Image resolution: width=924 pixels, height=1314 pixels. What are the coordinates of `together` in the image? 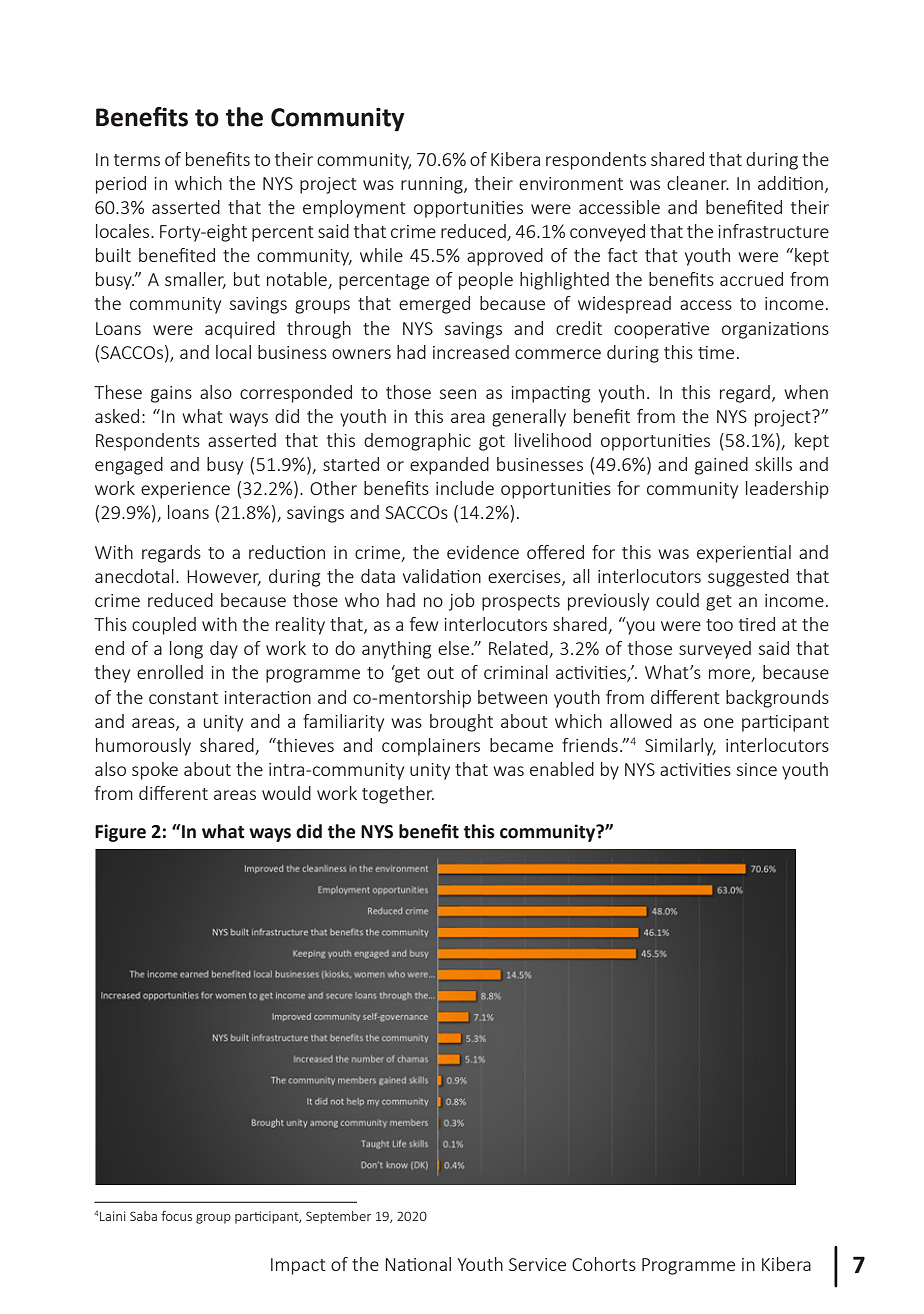 It's located at (398, 795).
